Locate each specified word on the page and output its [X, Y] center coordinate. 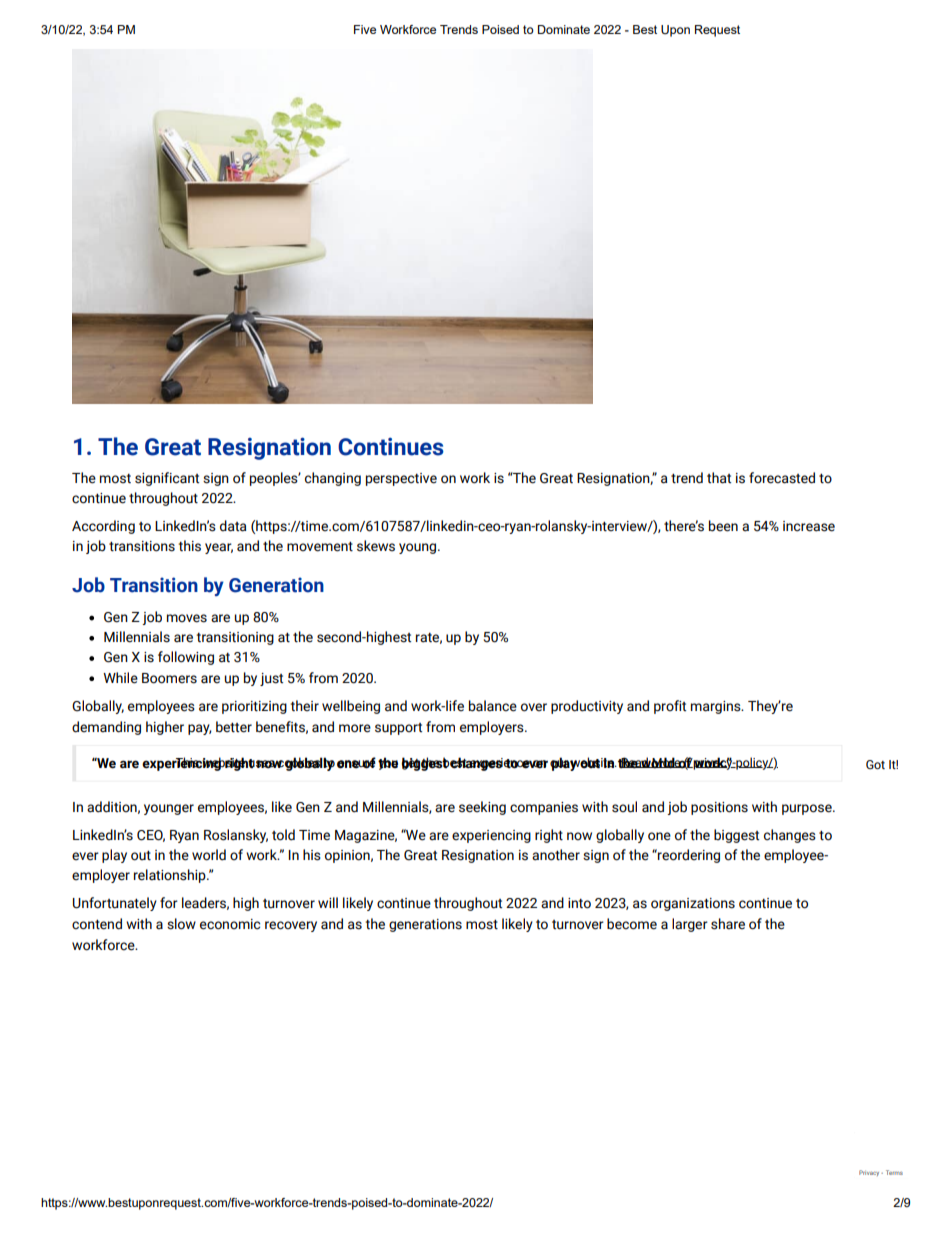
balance [493, 706]
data [233, 526]
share [728, 924]
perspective [401, 479]
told [283, 835]
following [186, 658]
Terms [894, 1172]
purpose [808, 809]
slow [181, 924]
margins [717, 707]
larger [690, 925]
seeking [482, 808]
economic [230, 924]
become [632, 924]
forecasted [782, 478]
